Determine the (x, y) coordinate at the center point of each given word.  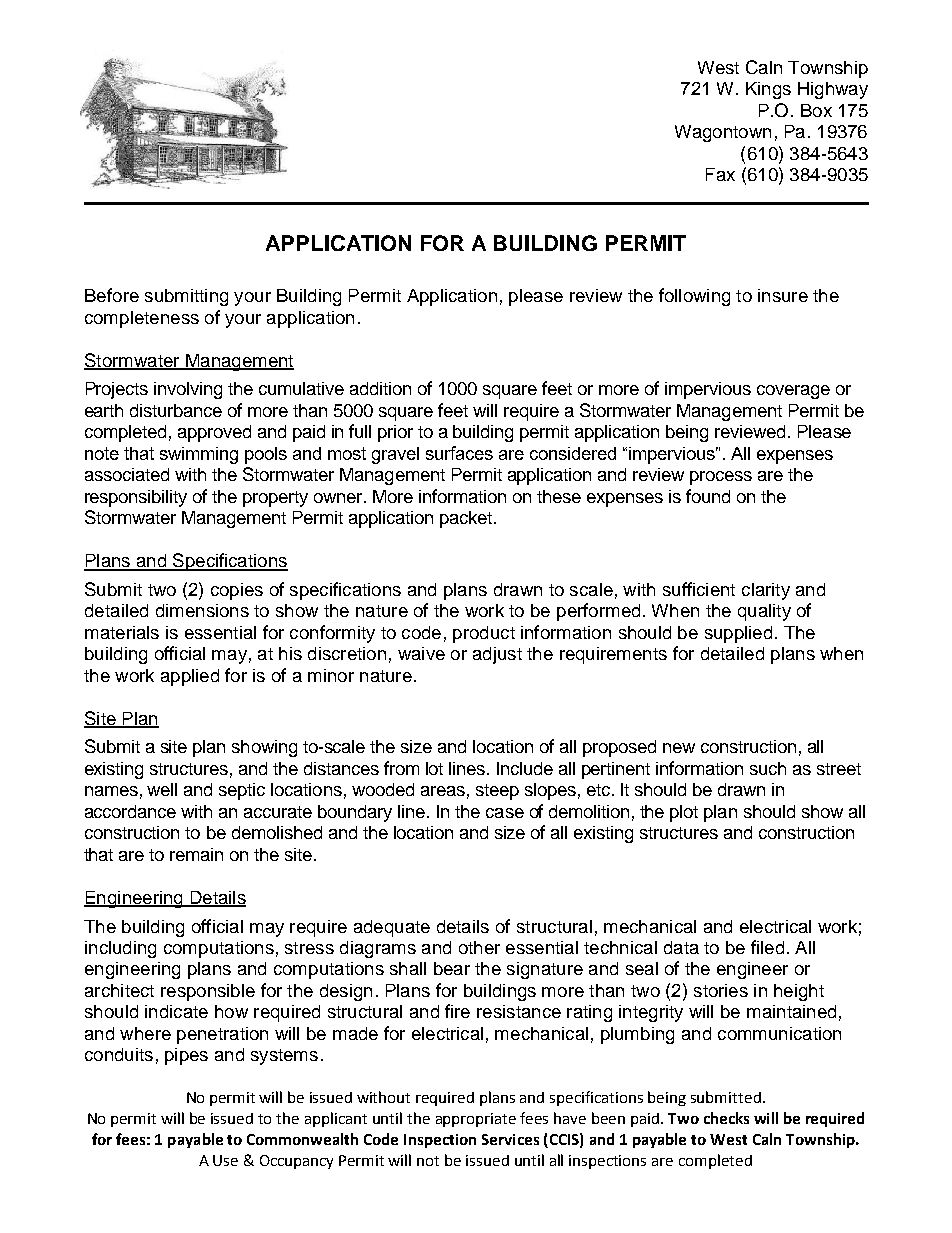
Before (112, 295)
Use (225, 1160)
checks (726, 1118)
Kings (768, 90)
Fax (720, 174)
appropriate (476, 1120)
